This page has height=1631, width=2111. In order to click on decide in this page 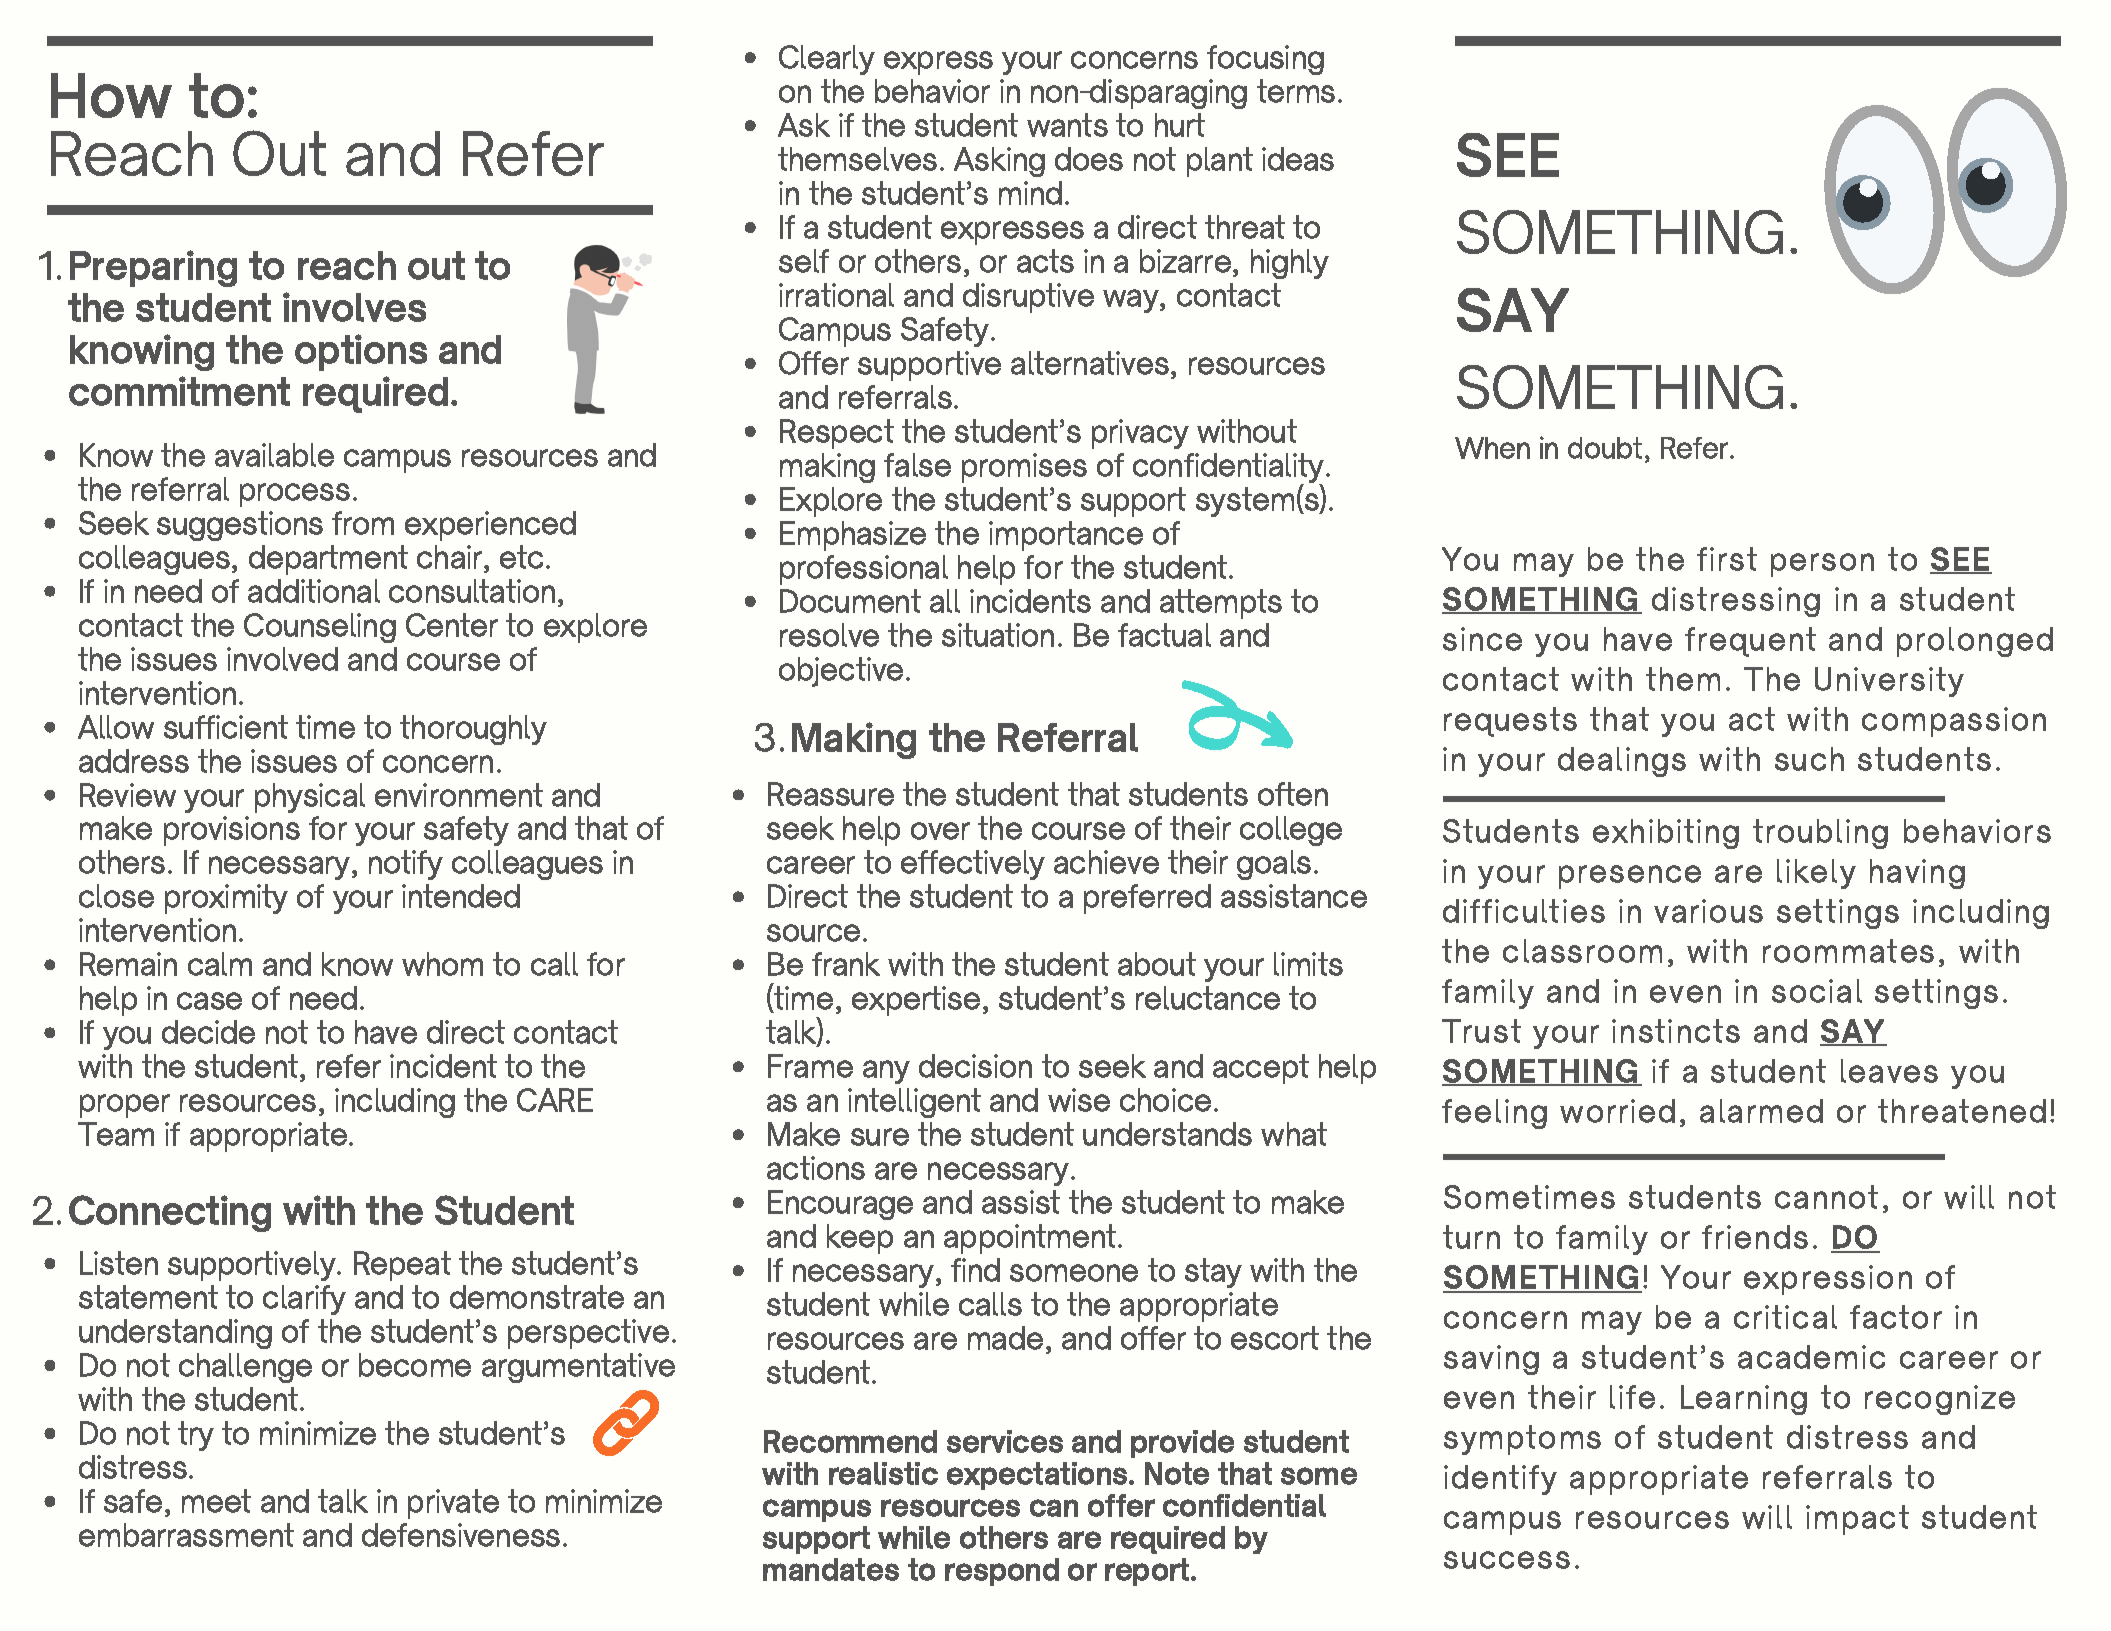, I will do `click(208, 1032)`.
